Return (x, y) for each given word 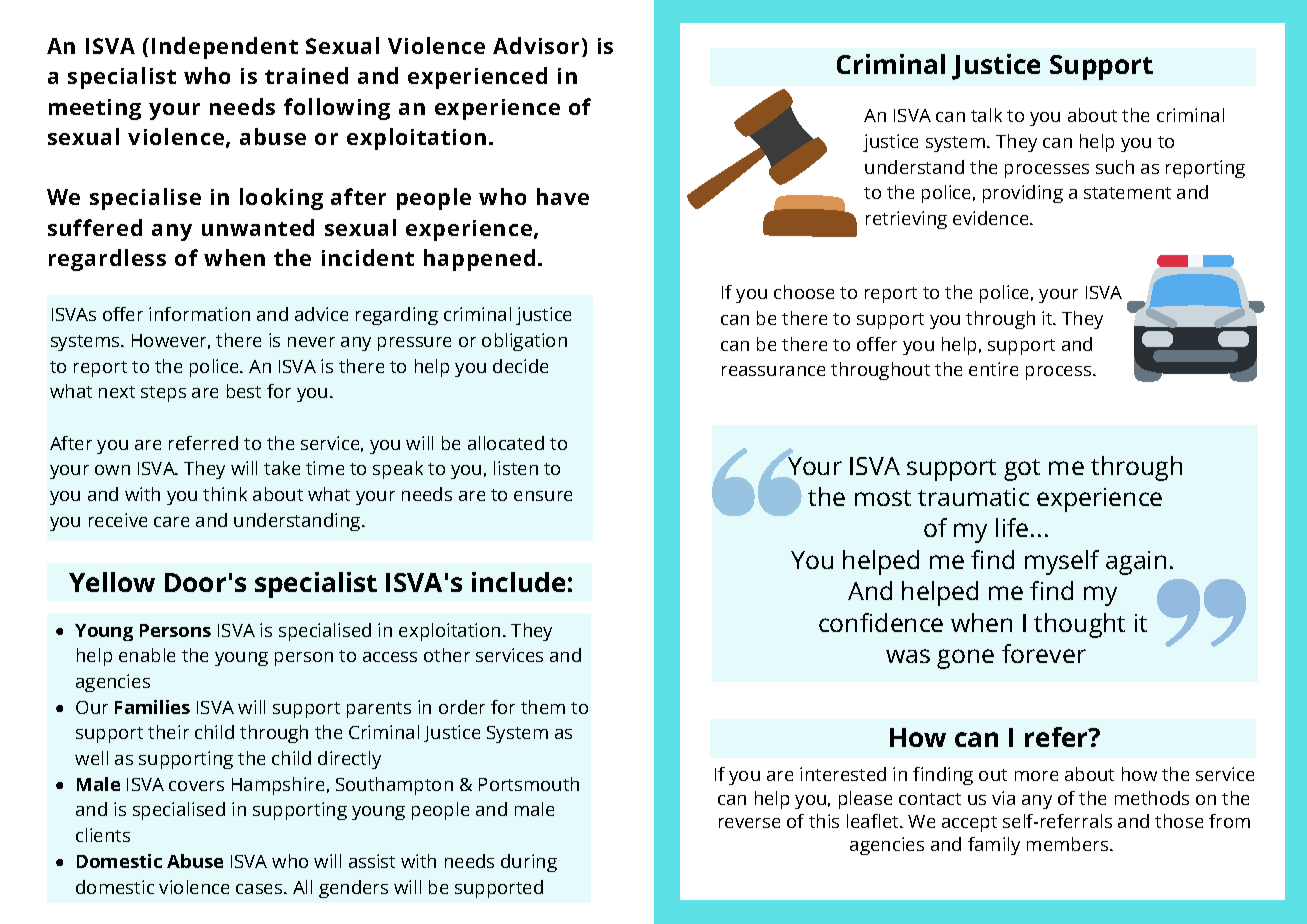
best (244, 391)
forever (1044, 653)
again (1136, 563)
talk (986, 115)
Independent (225, 48)
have (563, 196)
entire (993, 369)
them (543, 707)
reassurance (773, 371)
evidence (992, 218)
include (518, 582)
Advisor (538, 47)
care (171, 522)
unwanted (258, 227)
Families (152, 707)
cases (260, 889)
